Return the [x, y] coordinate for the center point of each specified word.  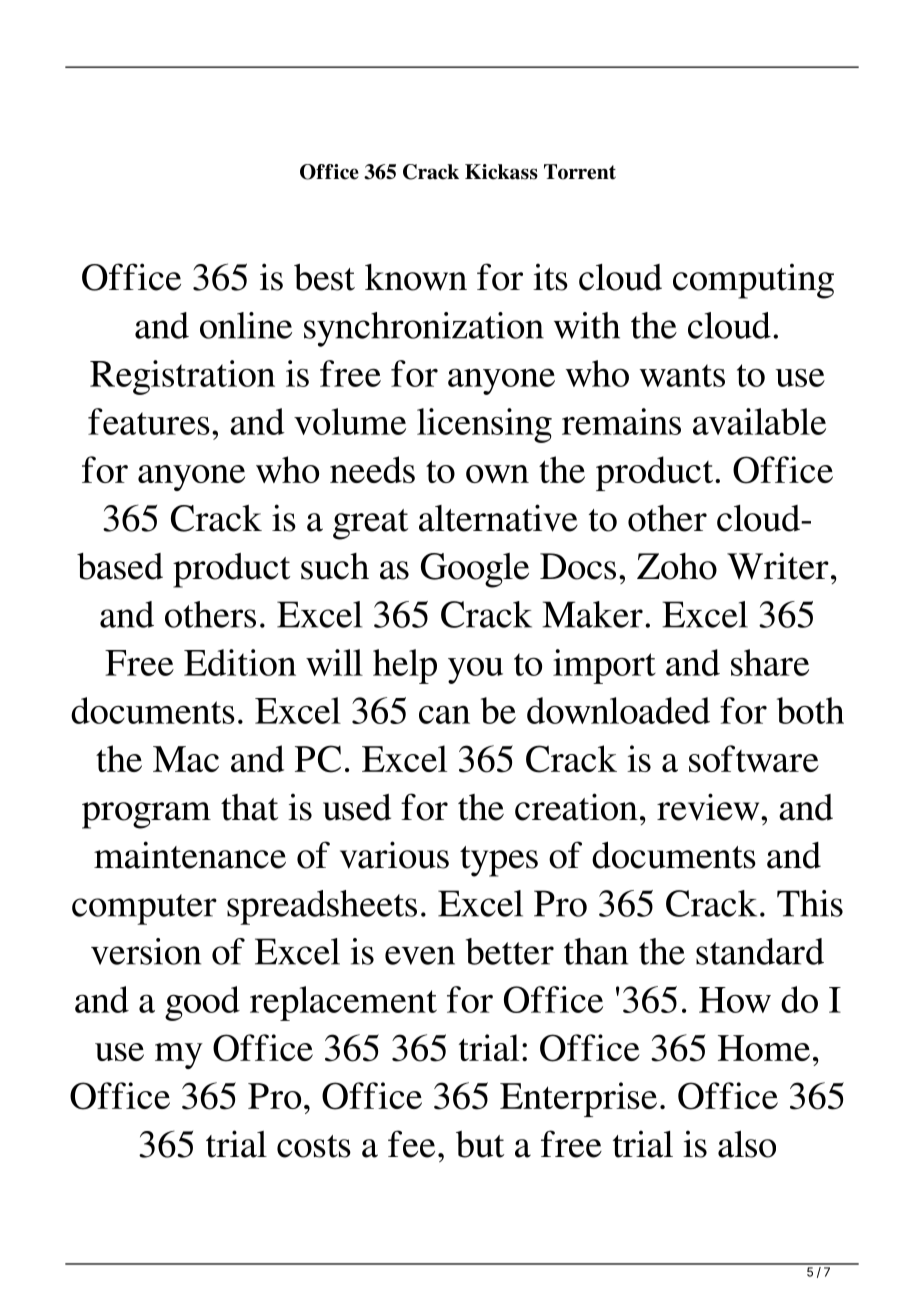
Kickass [501, 172]
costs [314, 1146]
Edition [240, 662]
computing [753, 281]
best [324, 277]
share [770, 662]
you [475, 670]
